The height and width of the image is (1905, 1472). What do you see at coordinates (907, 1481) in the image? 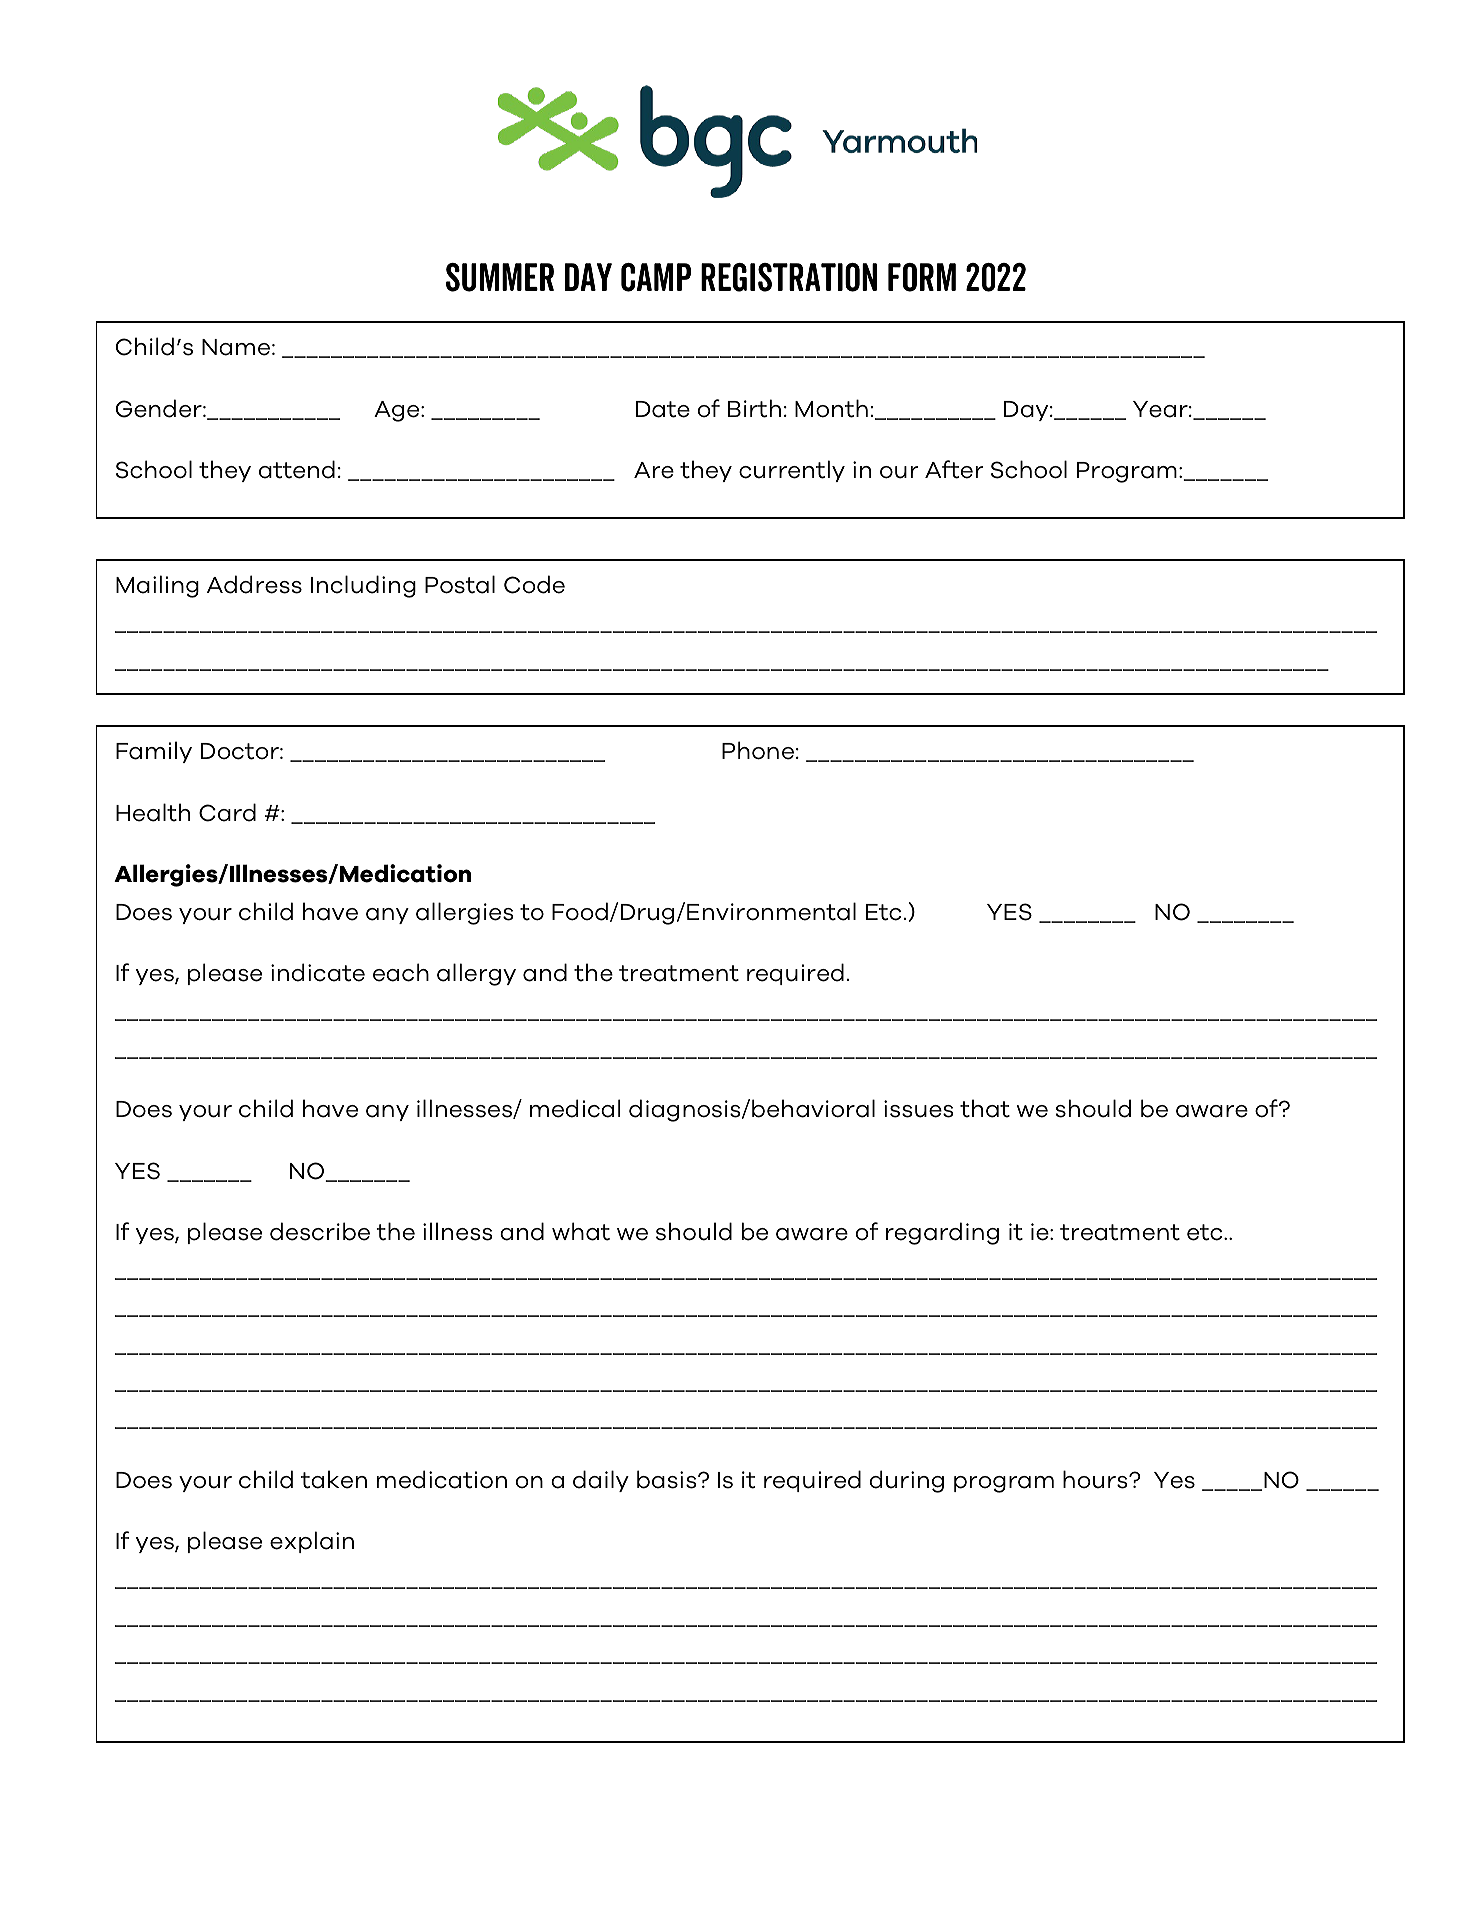
I see `during` at bounding box center [907, 1481].
